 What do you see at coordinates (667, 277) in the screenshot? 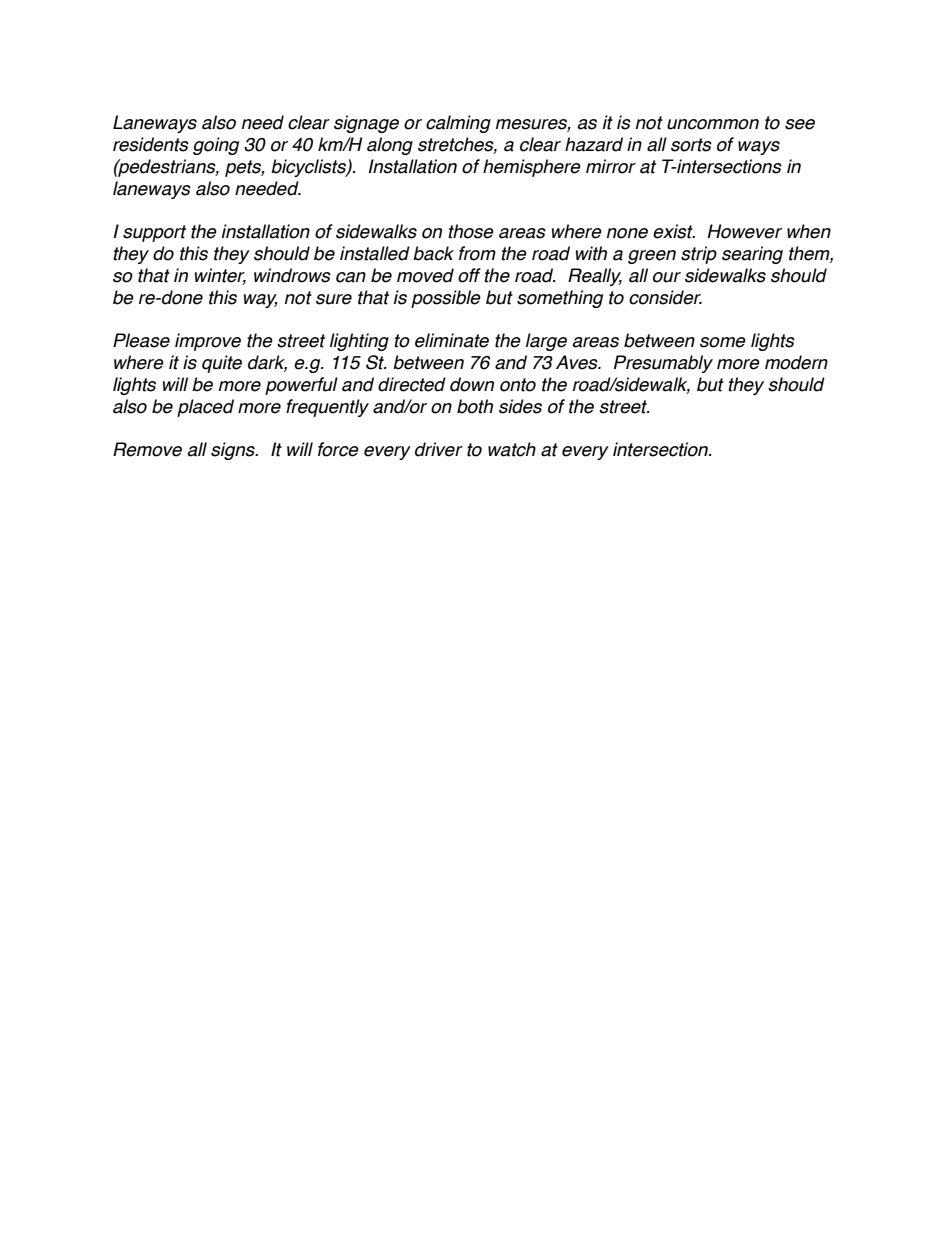
I see `our` at bounding box center [667, 277].
